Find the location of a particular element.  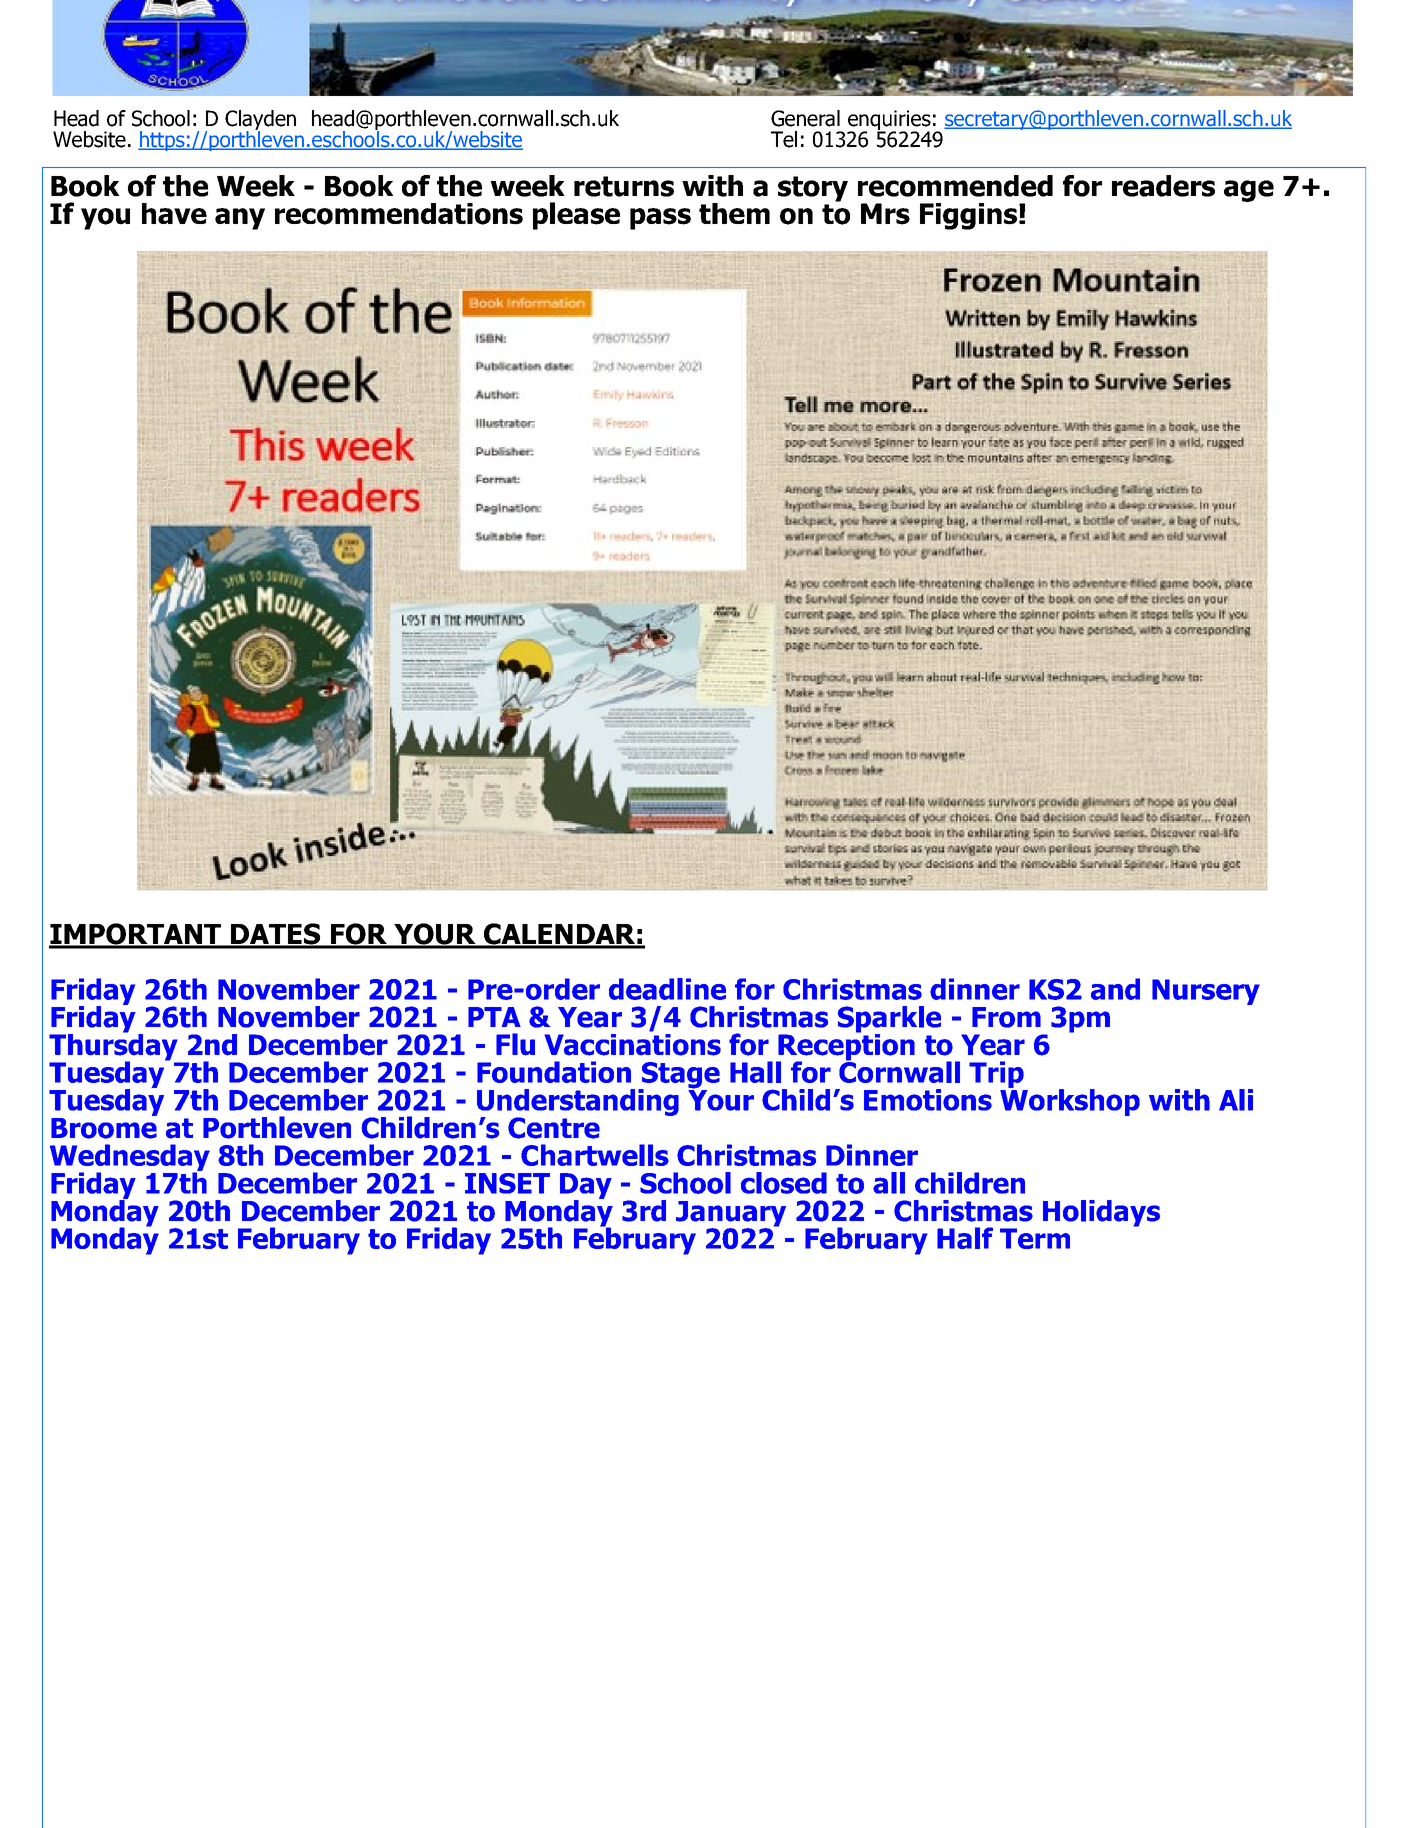

PTA is located at coordinates (494, 1017).
